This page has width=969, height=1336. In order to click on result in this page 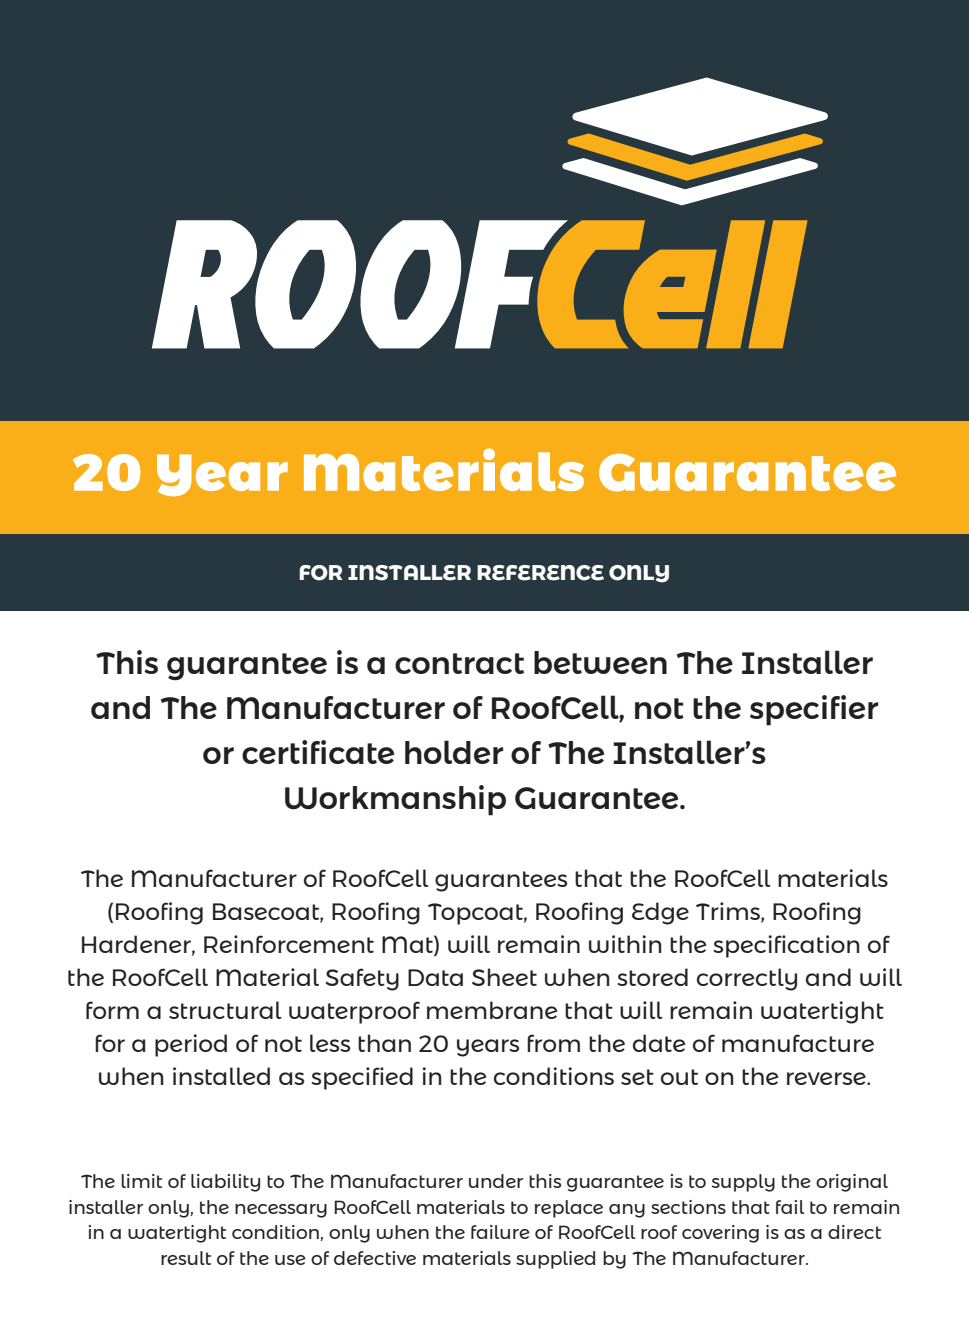, I will do `click(186, 1258)`.
